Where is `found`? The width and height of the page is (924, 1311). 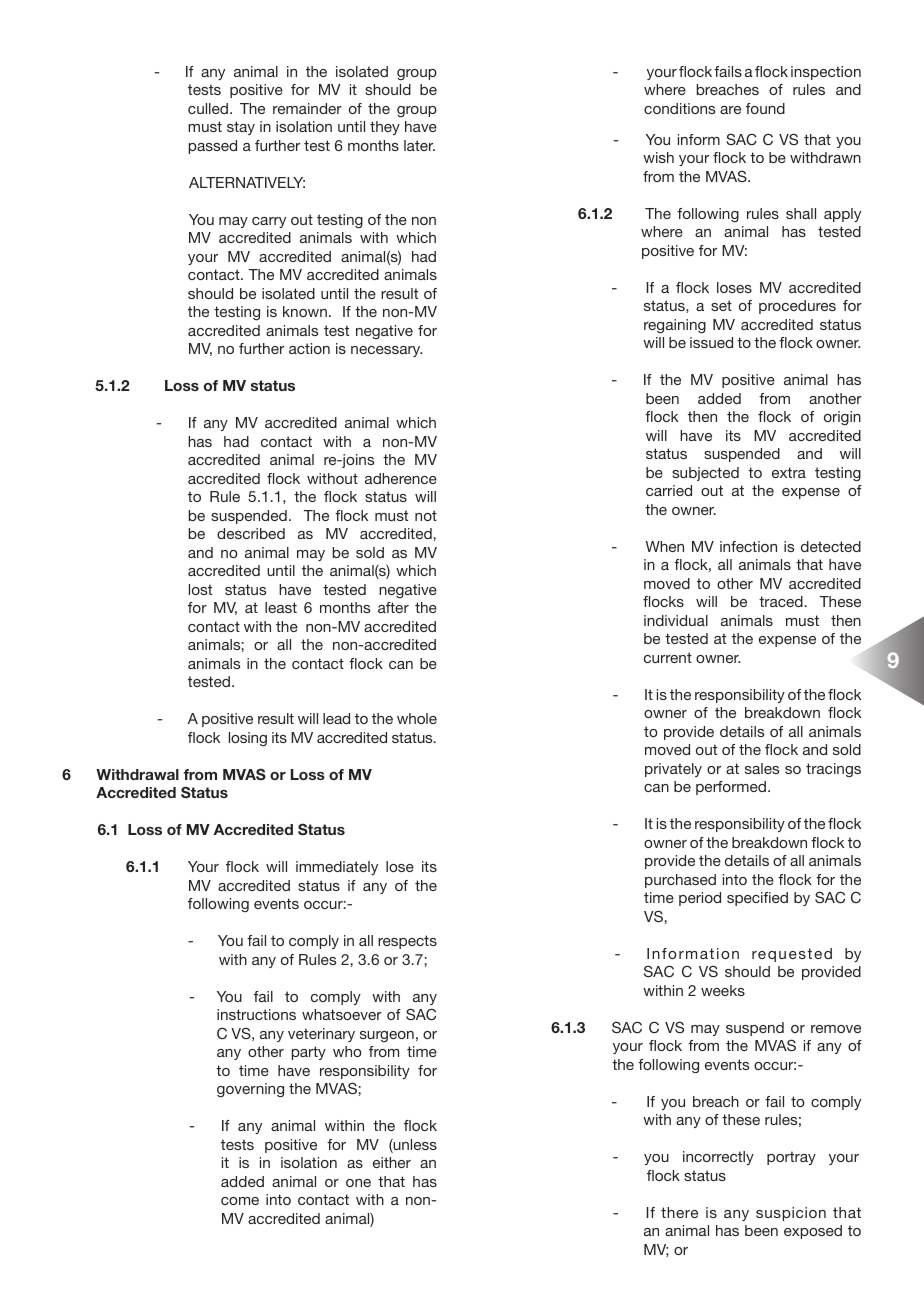
found is located at coordinates (765, 108).
